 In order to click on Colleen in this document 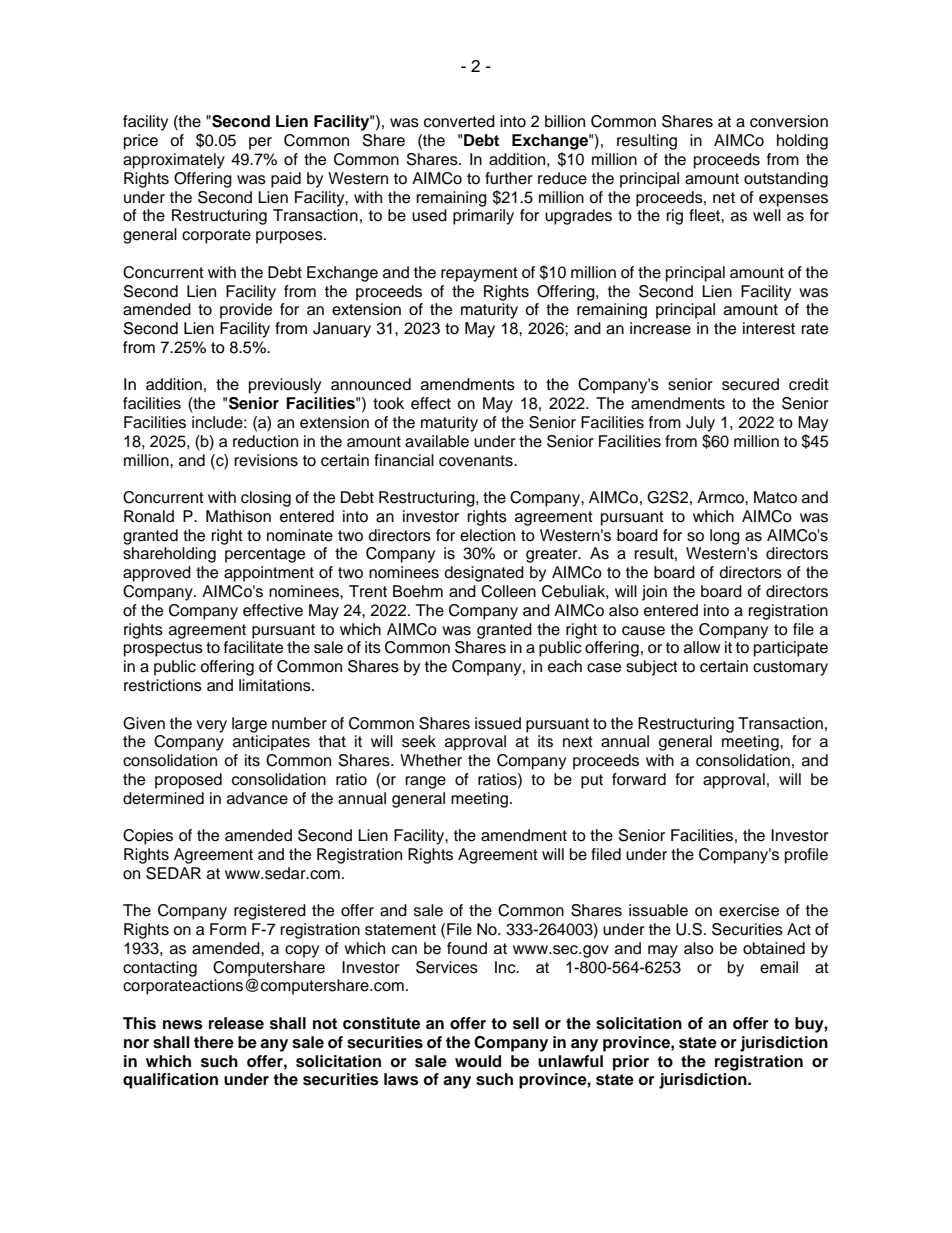, I will do `click(508, 591)`.
